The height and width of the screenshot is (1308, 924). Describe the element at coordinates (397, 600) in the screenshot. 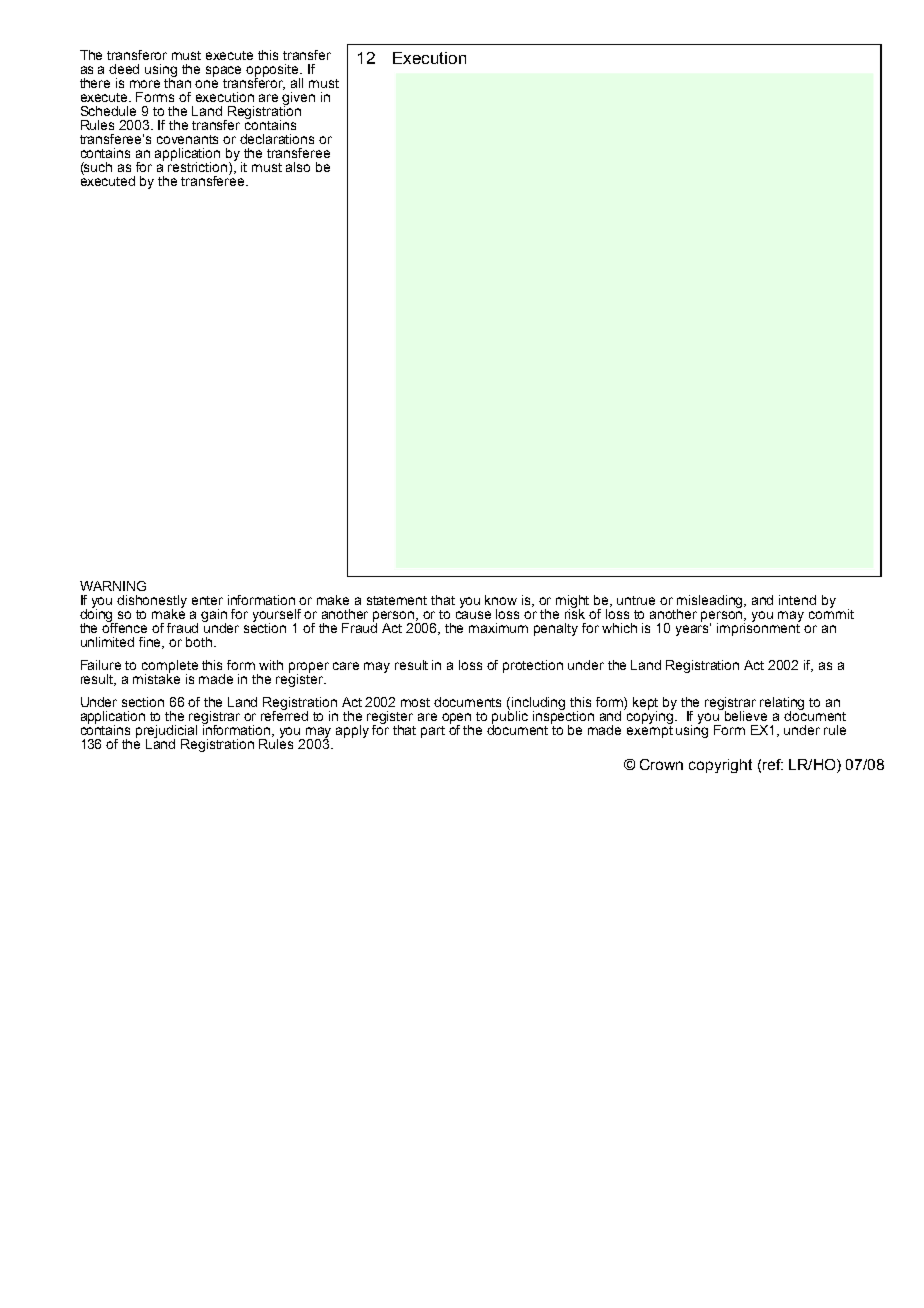

I see `statement` at that location.
